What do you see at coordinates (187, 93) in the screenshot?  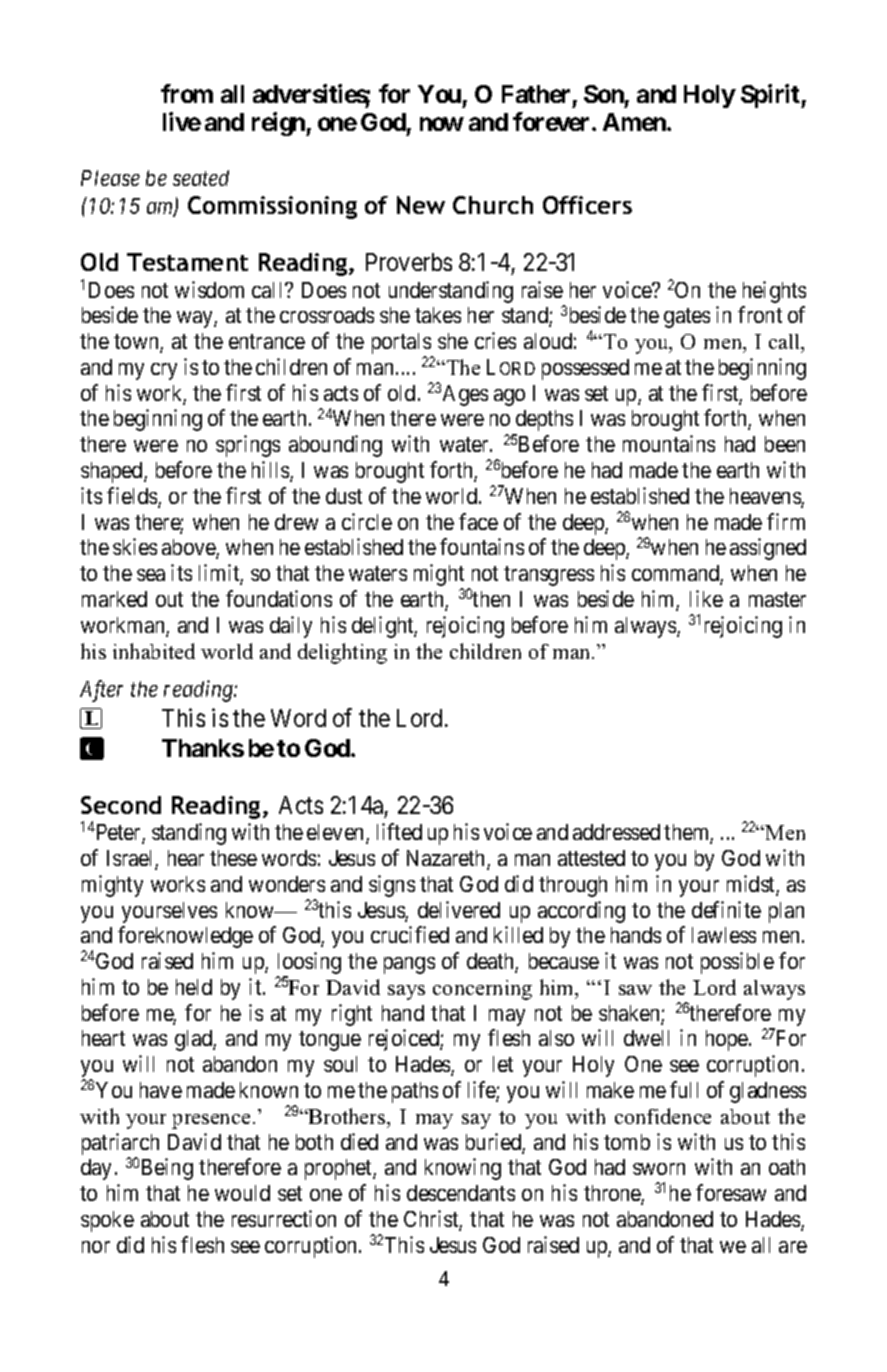 I see `from` at bounding box center [187, 93].
